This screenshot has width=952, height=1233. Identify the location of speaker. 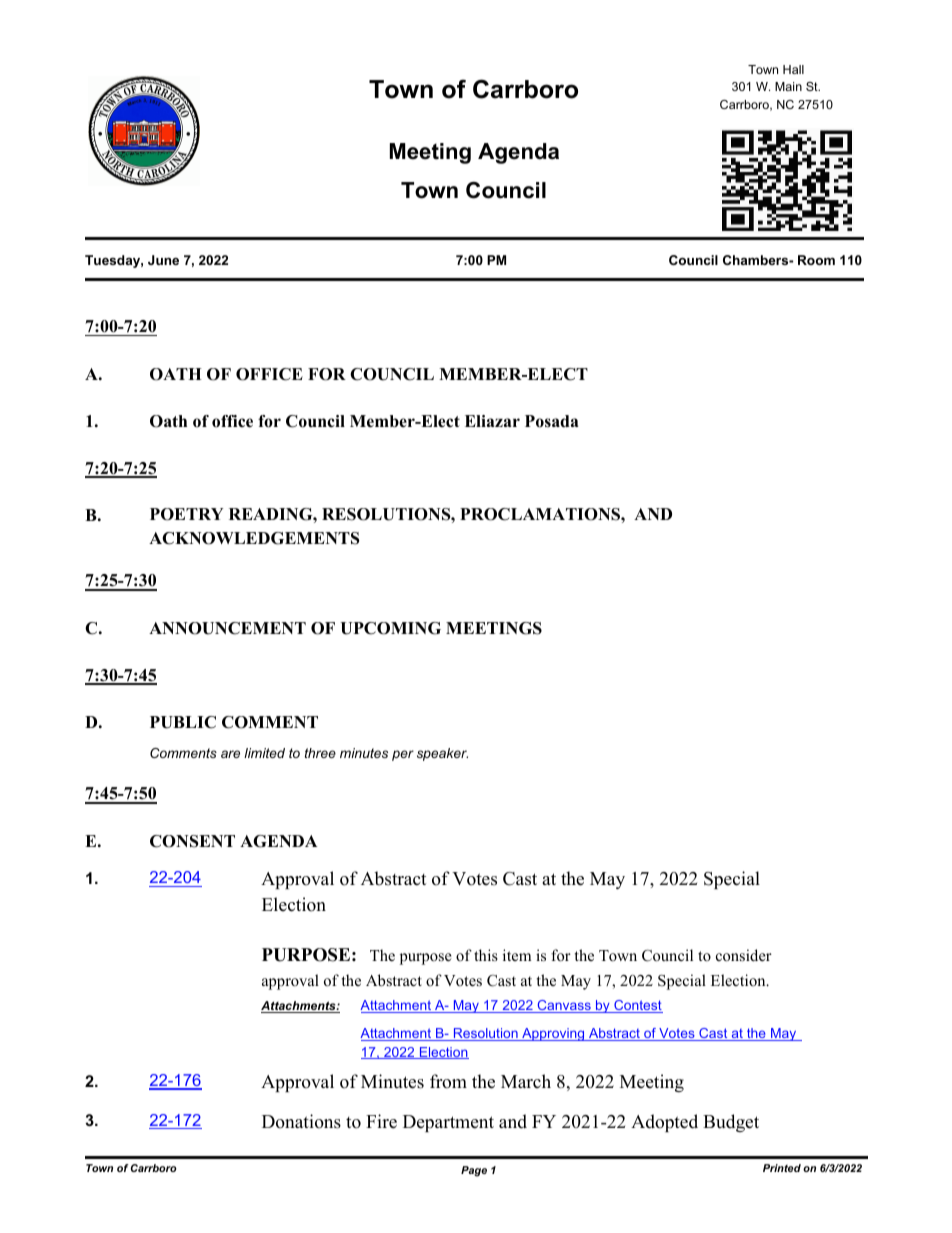
(442, 754).
